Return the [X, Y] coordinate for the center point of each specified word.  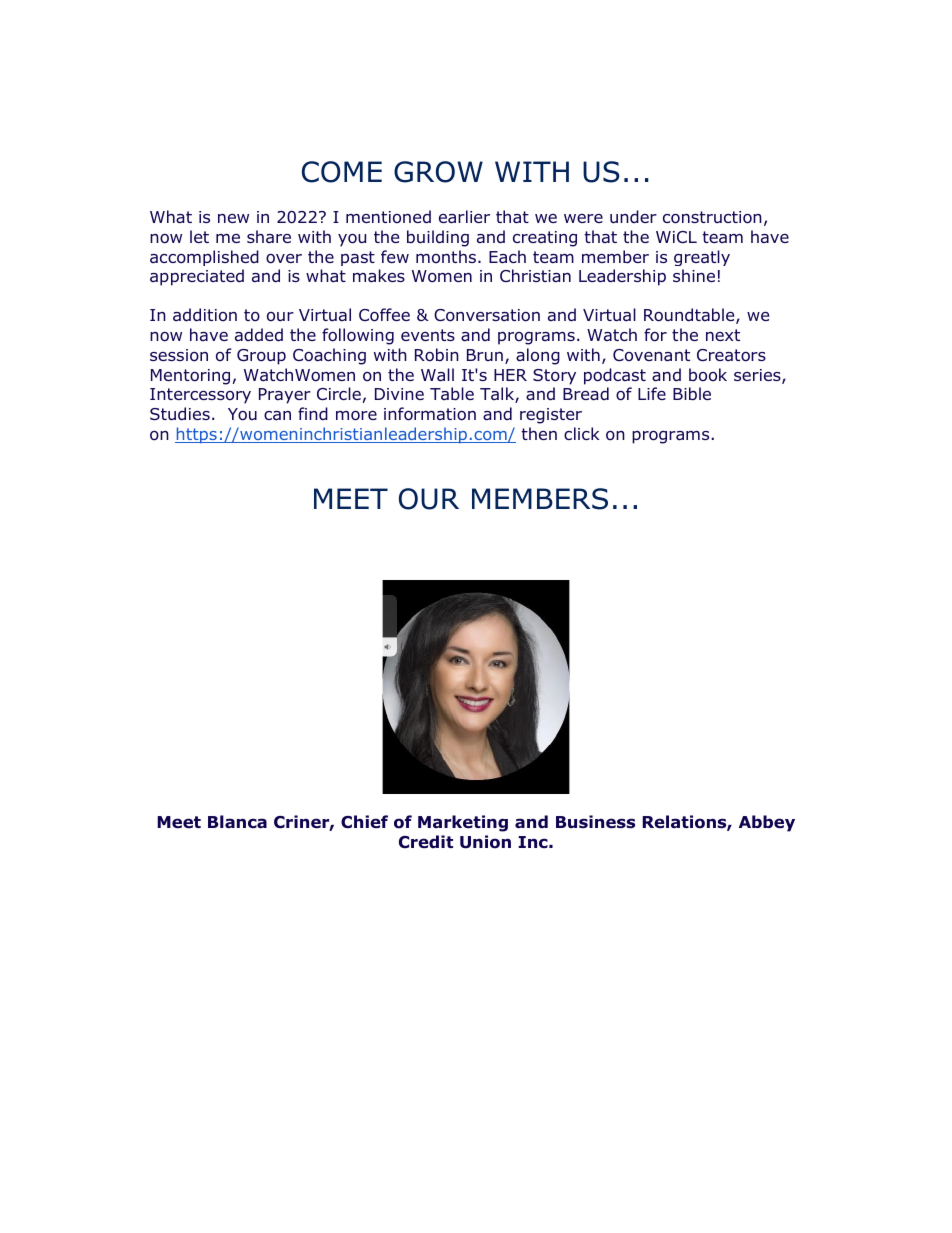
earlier [464, 216]
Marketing [463, 823]
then [539, 433]
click [581, 433]
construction [712, 217]
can [277, 415]
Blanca [237, 821]
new [233, 218]
